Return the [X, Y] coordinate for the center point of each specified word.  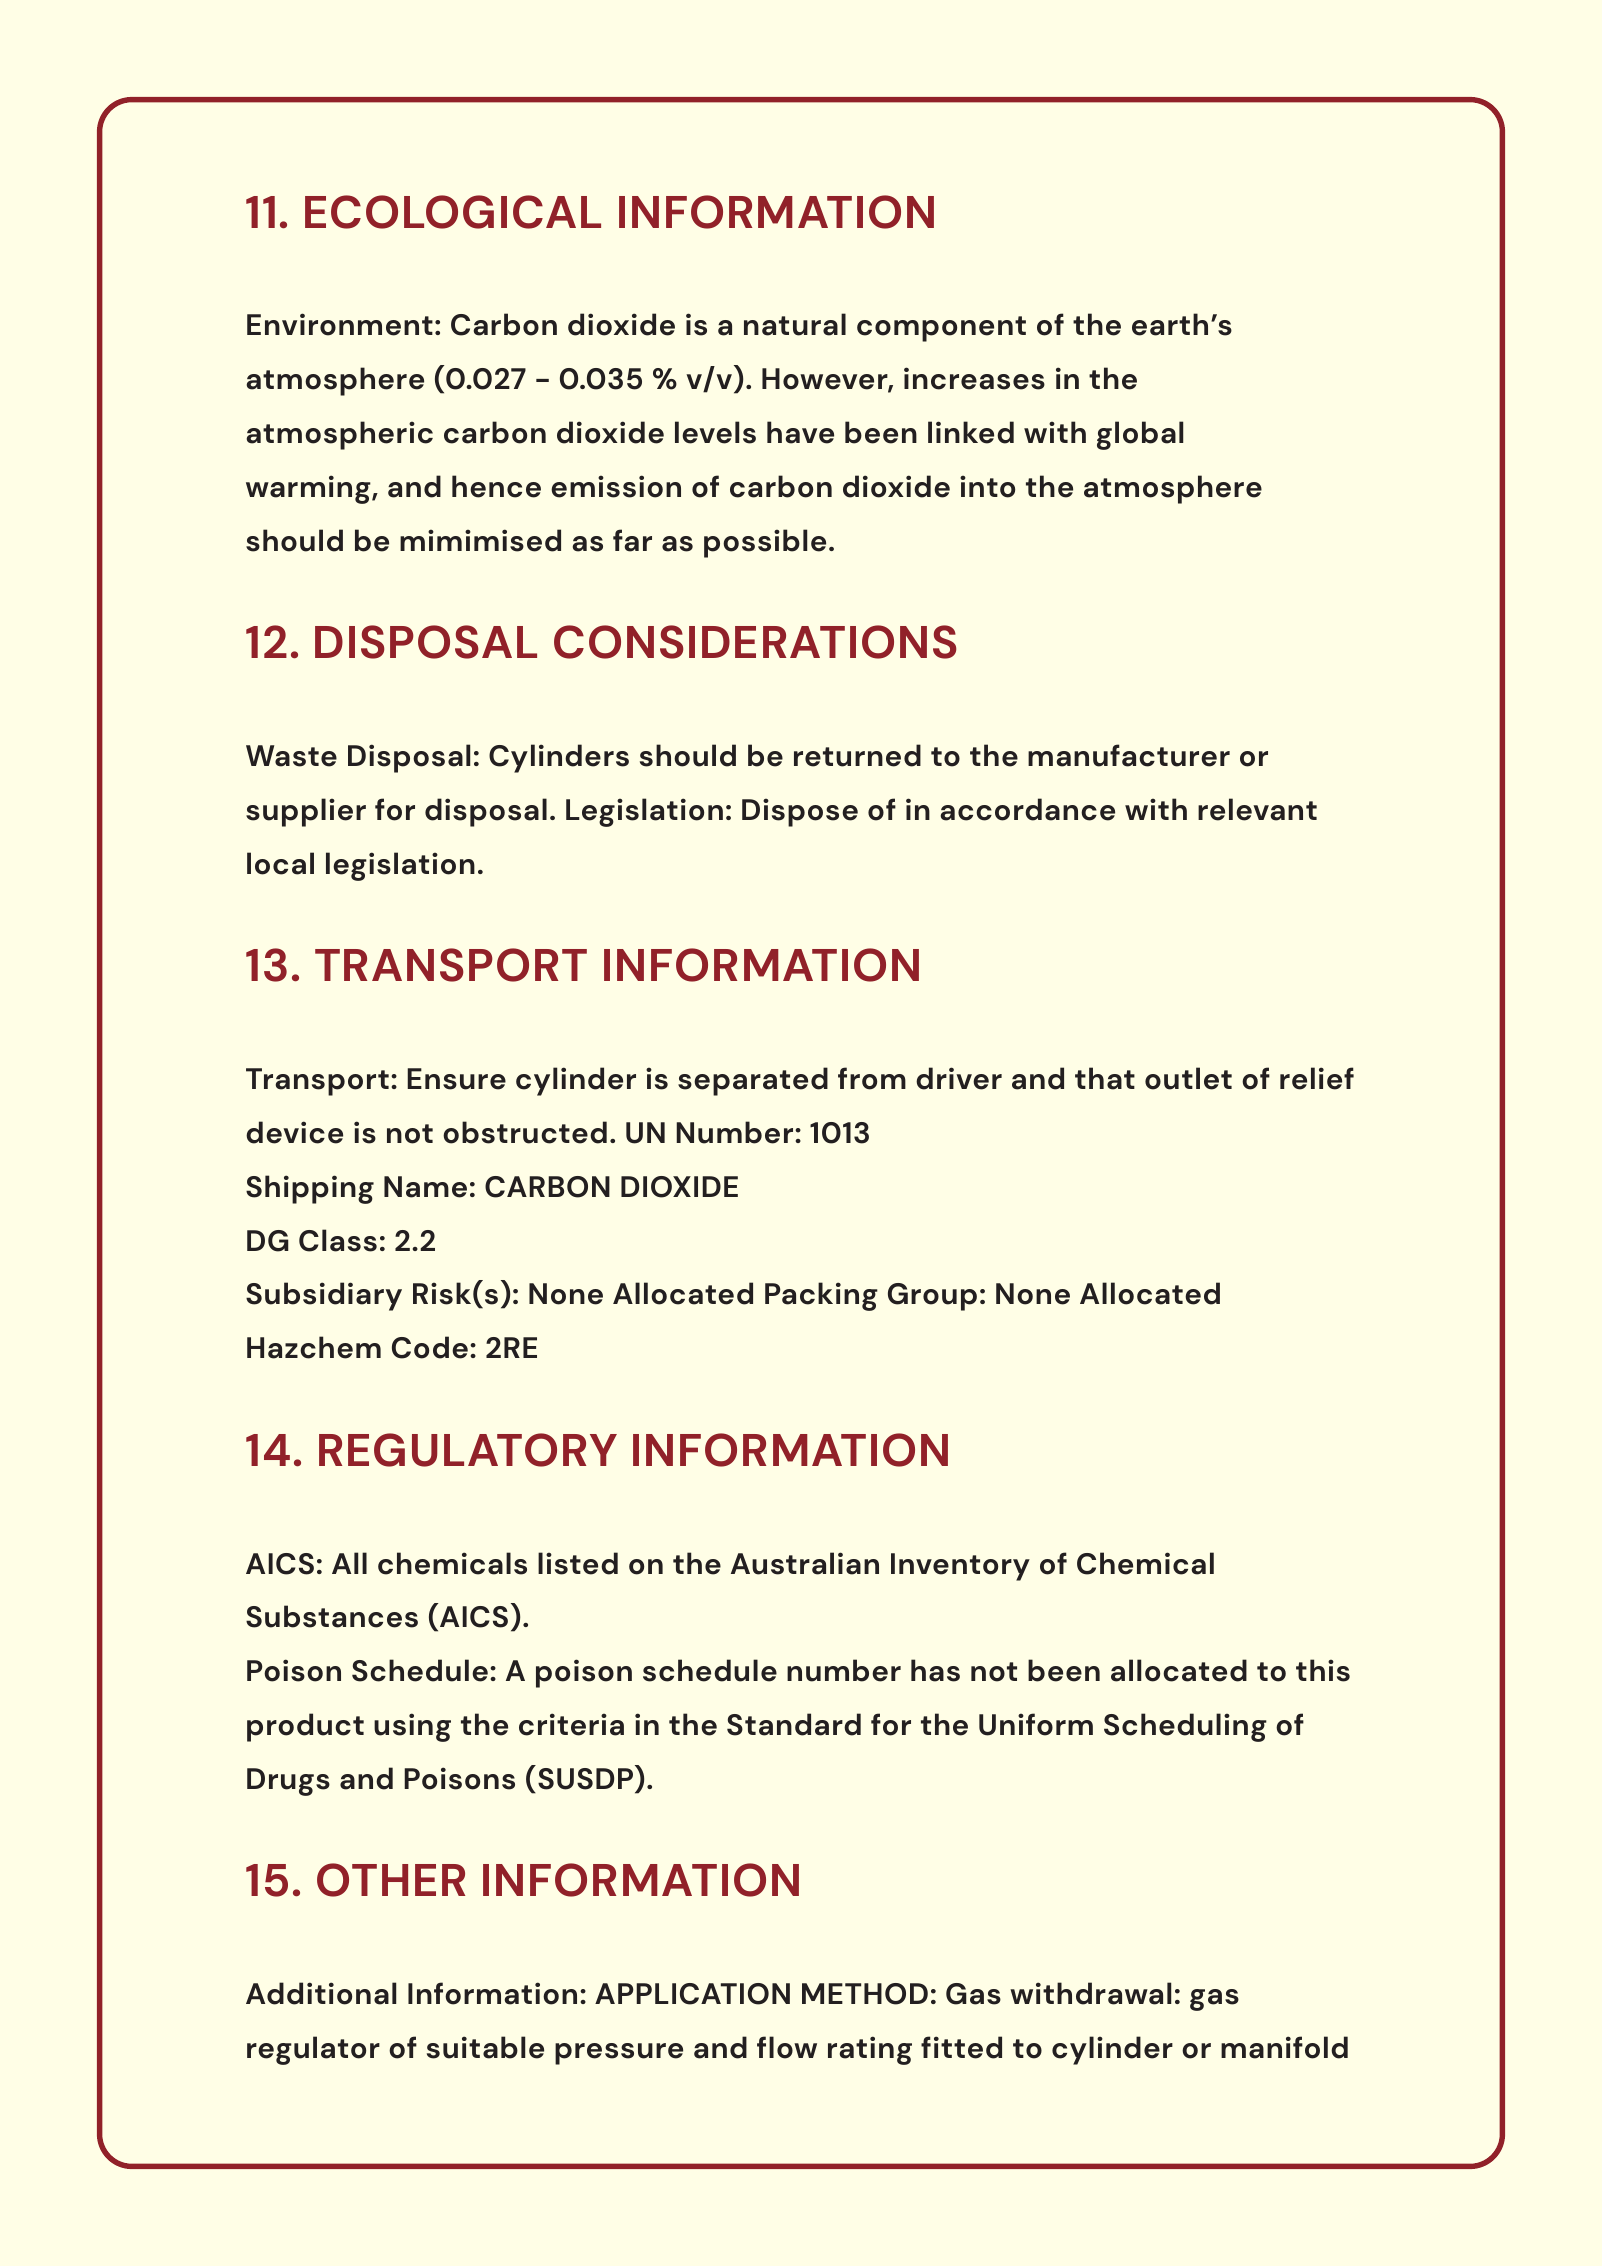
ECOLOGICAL [453, 212]
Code [430, 1347]
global [1140, 435]
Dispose [800, 812]
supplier [306, 812]
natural [795, 324]
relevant [1257, 809]
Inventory [960, 1567]
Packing [821, 1296]
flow [787, 2047]
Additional [321, 1993]
